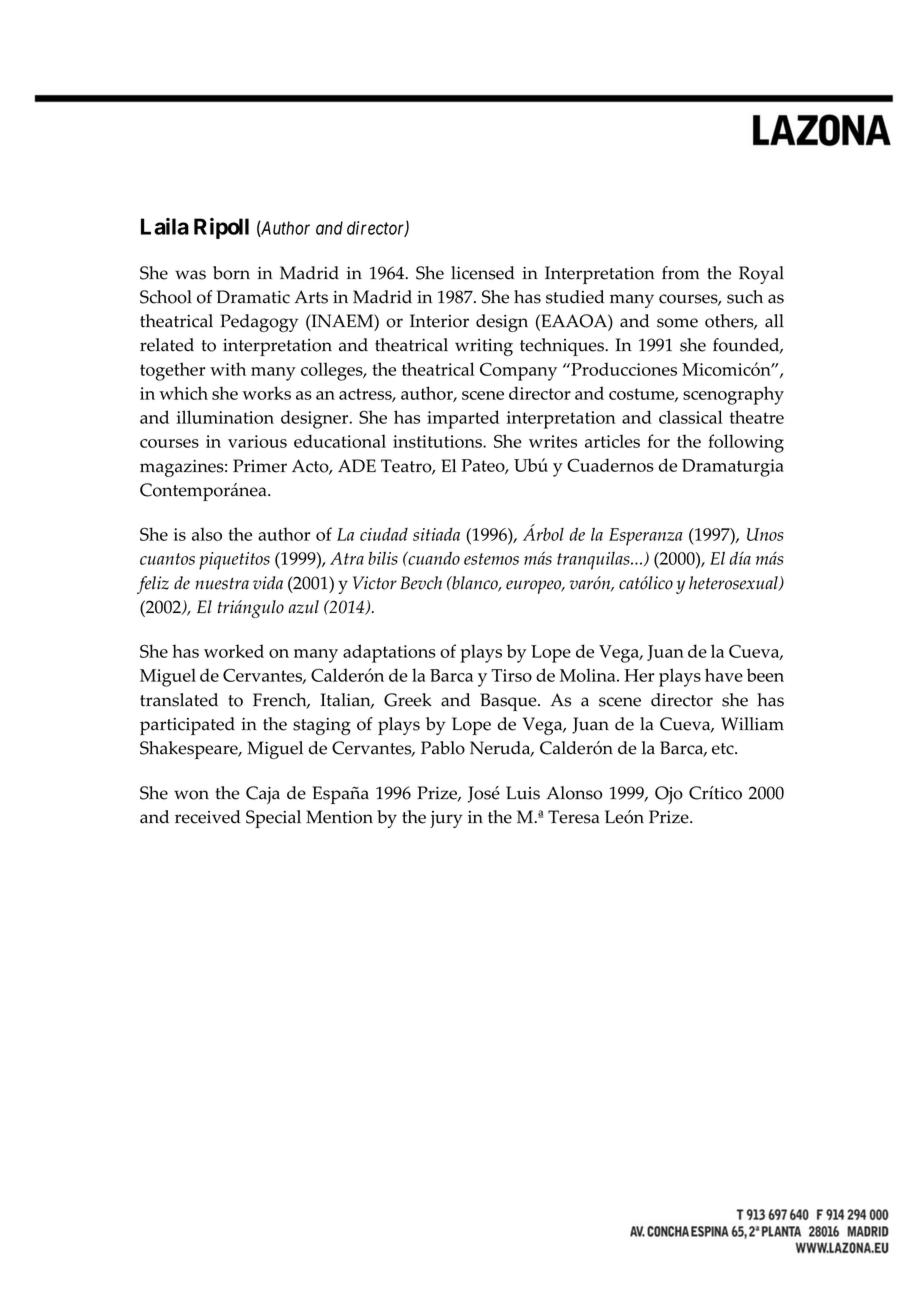 Image resolution: width=924 pixels, height=1308 pixels. I want to click on licensed, so click(483, 273).
